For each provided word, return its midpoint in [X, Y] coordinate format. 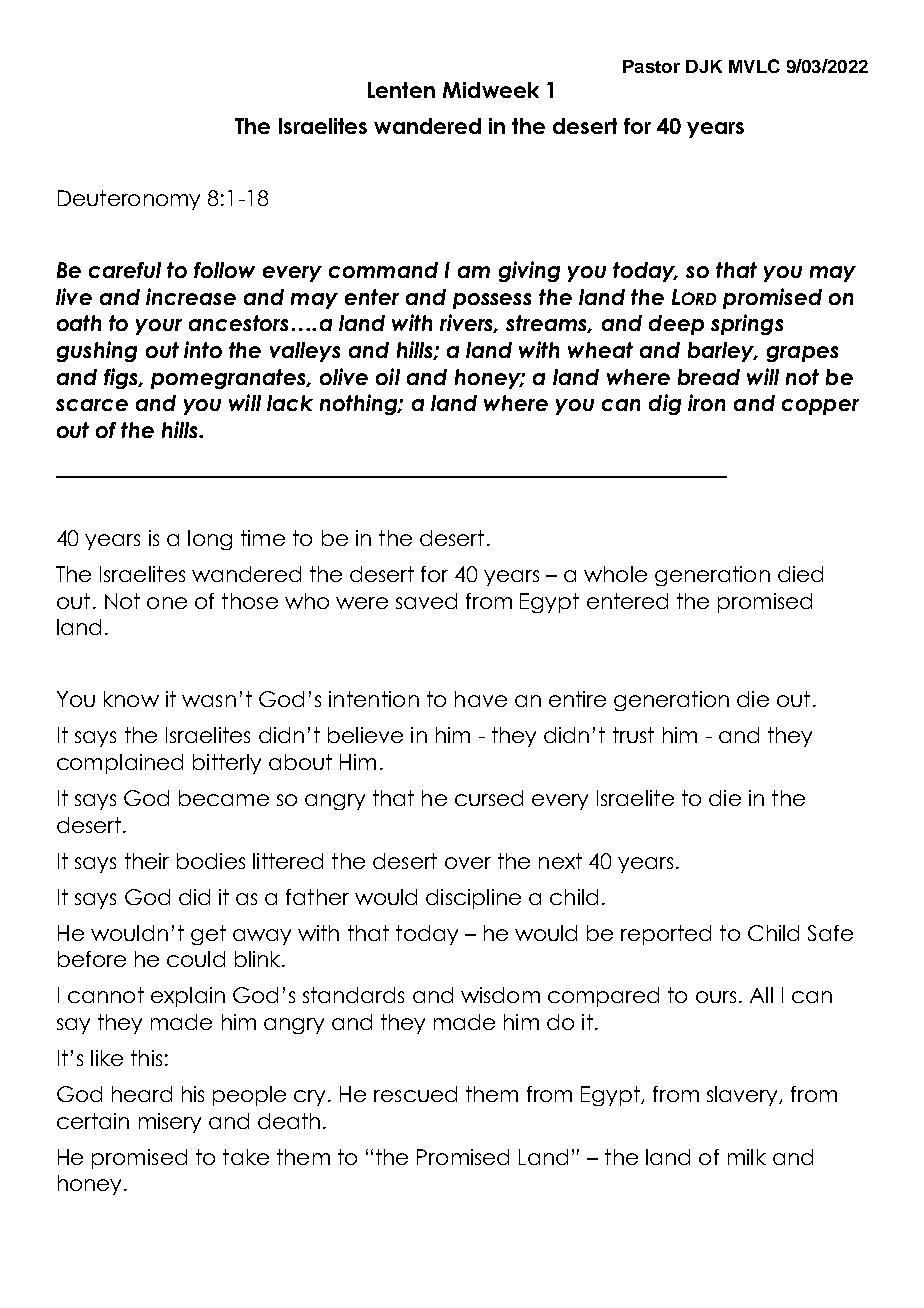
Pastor [651, 66]
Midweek [491, 90]
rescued [415, 1094]
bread [709, 377]
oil [388, 376]
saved [426, 601]
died [800, 574]
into [203, 349]
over [468, 863]
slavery [744, 1096]
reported [666, 935]
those [250, 601]
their [147, 861]
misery [170, 1123]
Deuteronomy [129, 200]
